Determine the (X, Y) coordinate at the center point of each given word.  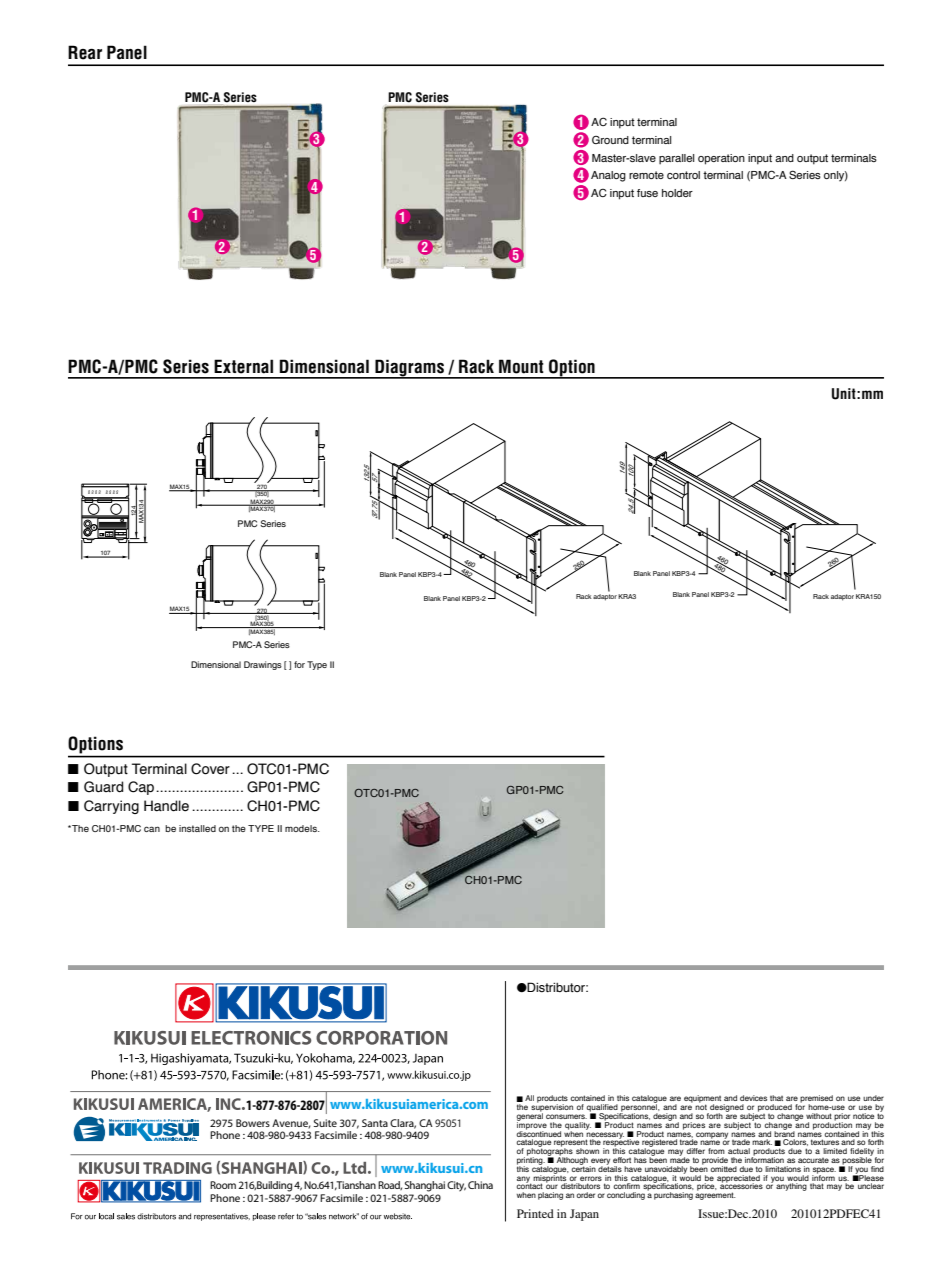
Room (223, 1185)
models (302, 828)
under (873, 1098)
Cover (210, 769)
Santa (375, 1123)
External (243, 366)
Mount (521, 366)
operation (721, 159)
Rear (85, 52)
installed (197, 828)
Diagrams (409, 368)
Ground (610, 140)
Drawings (263, 665)
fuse (647, 193)
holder (677, 193)
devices (753, 1098)
